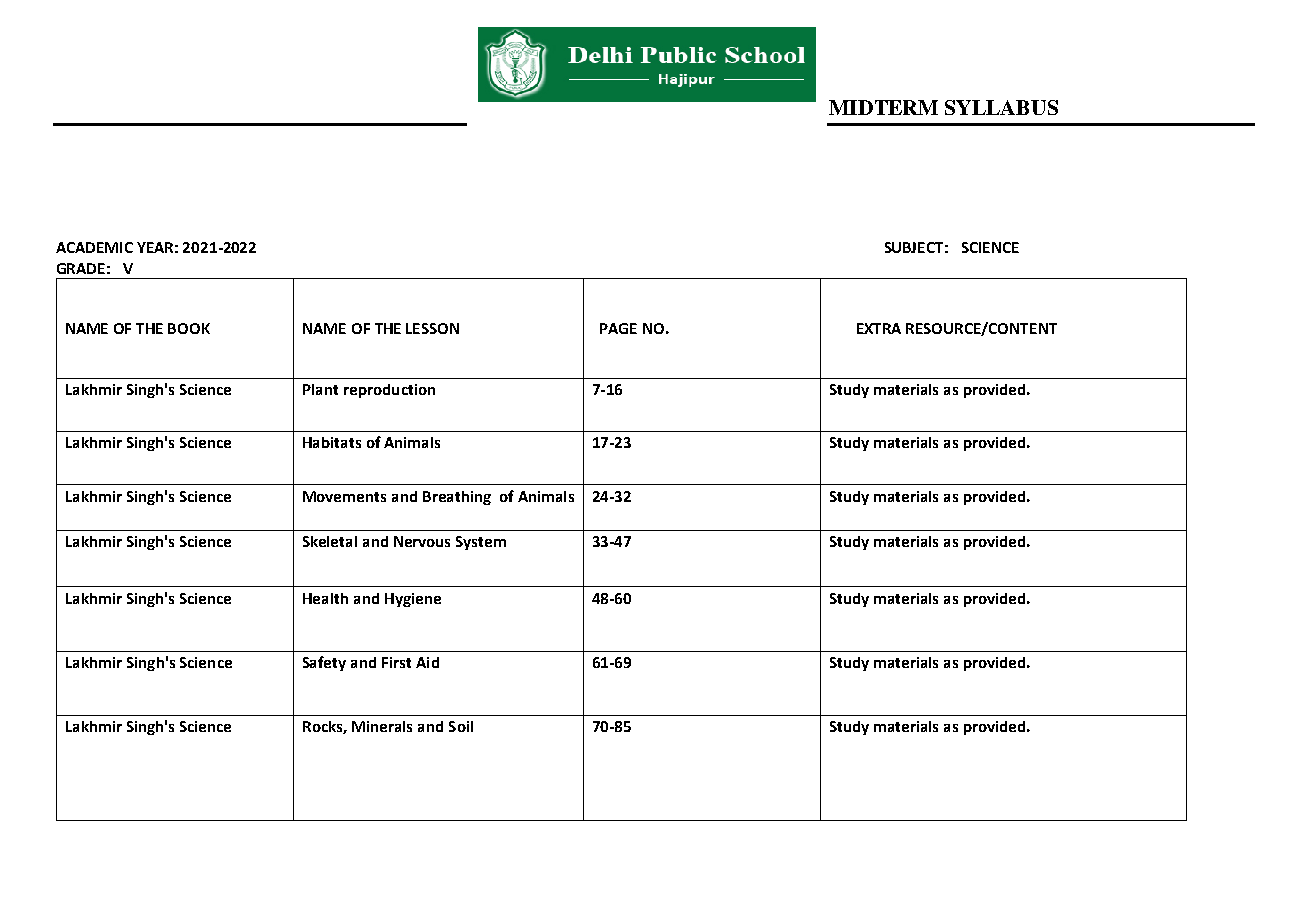  Describe the element at coordinates (320, 389) in the screenshot. I see `Plant` at that location.
